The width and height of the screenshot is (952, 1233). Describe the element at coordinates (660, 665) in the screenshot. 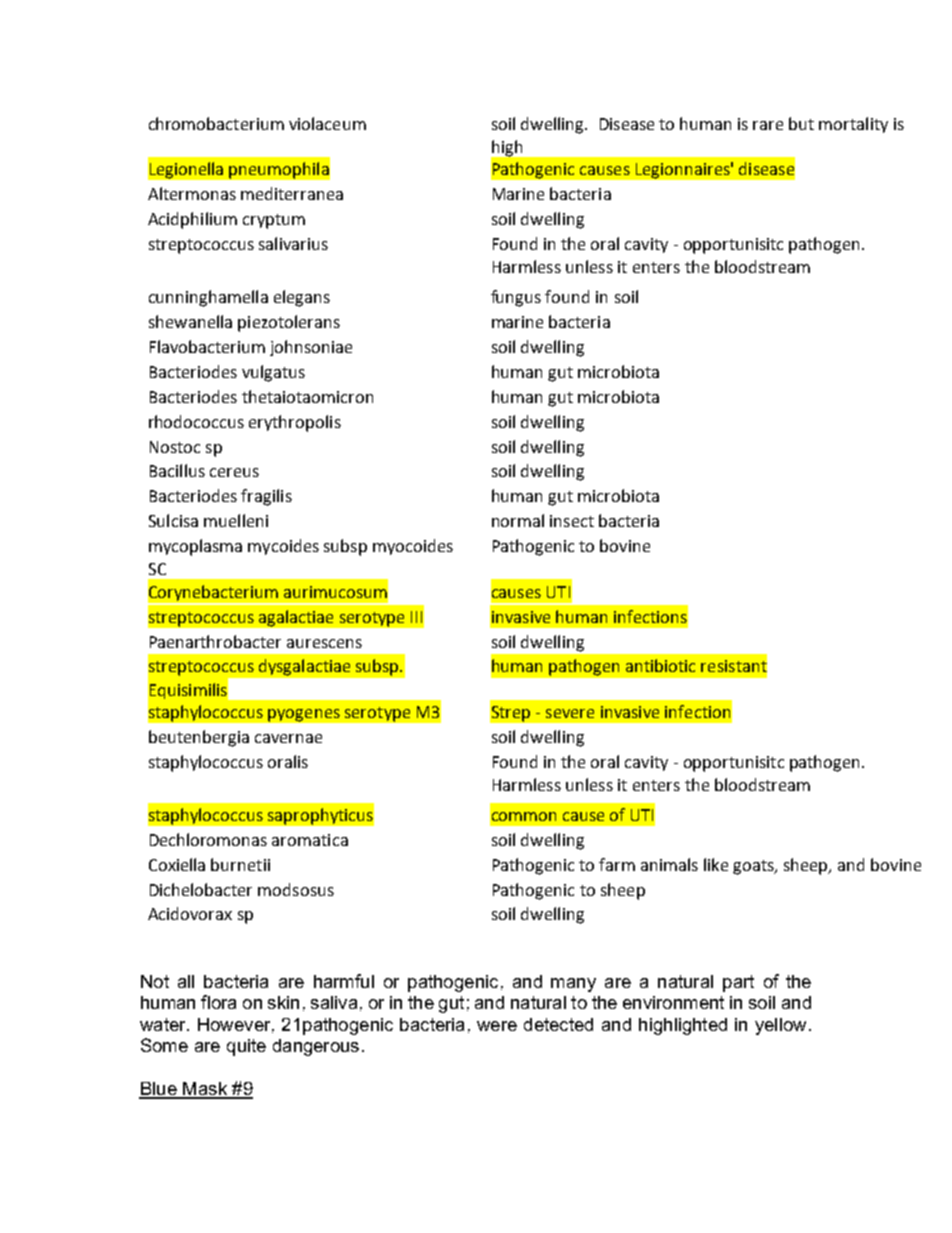

I see `antibiotic` at that location.
